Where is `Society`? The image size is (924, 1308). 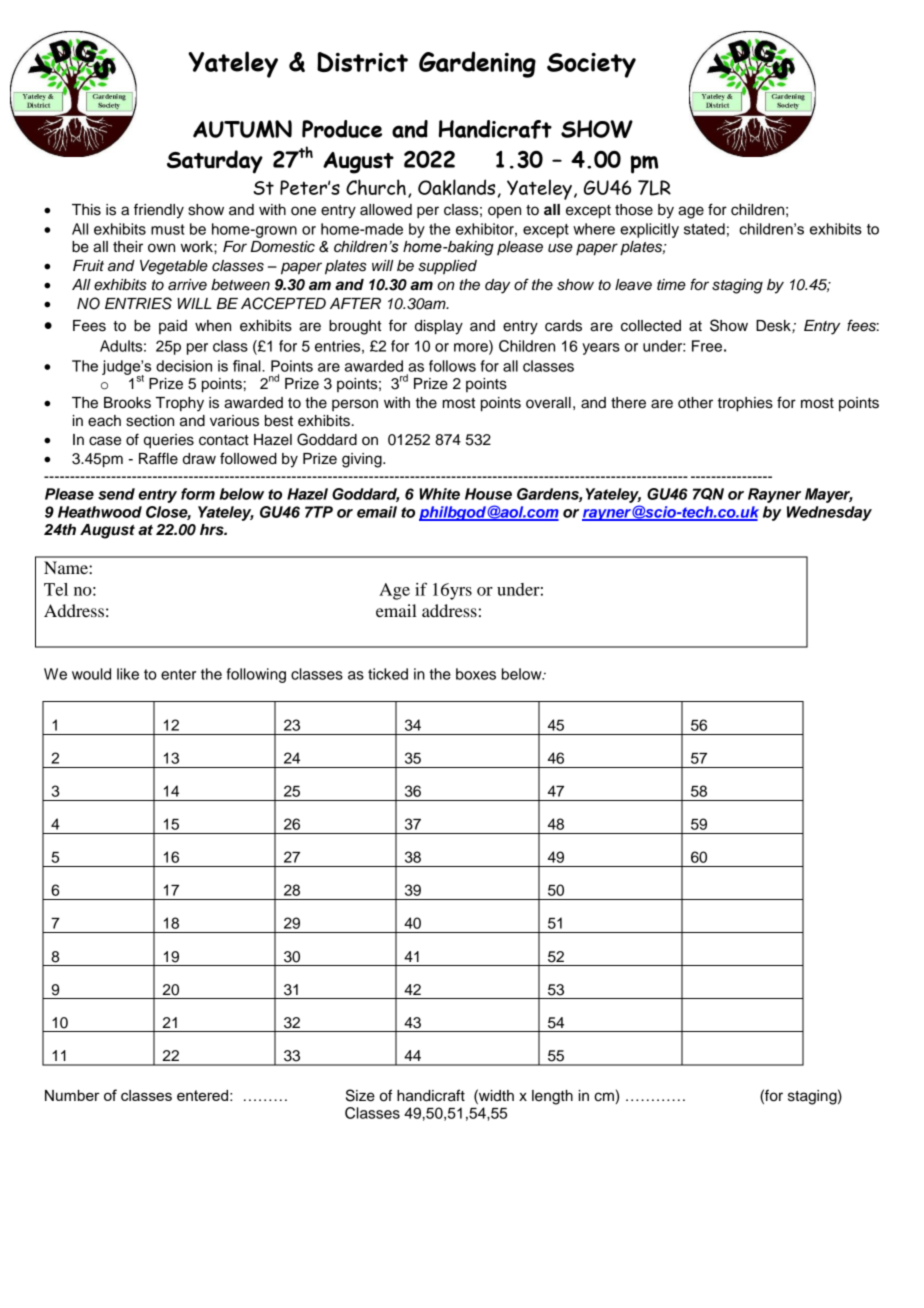 Society is located at coordinates (591, 65).
